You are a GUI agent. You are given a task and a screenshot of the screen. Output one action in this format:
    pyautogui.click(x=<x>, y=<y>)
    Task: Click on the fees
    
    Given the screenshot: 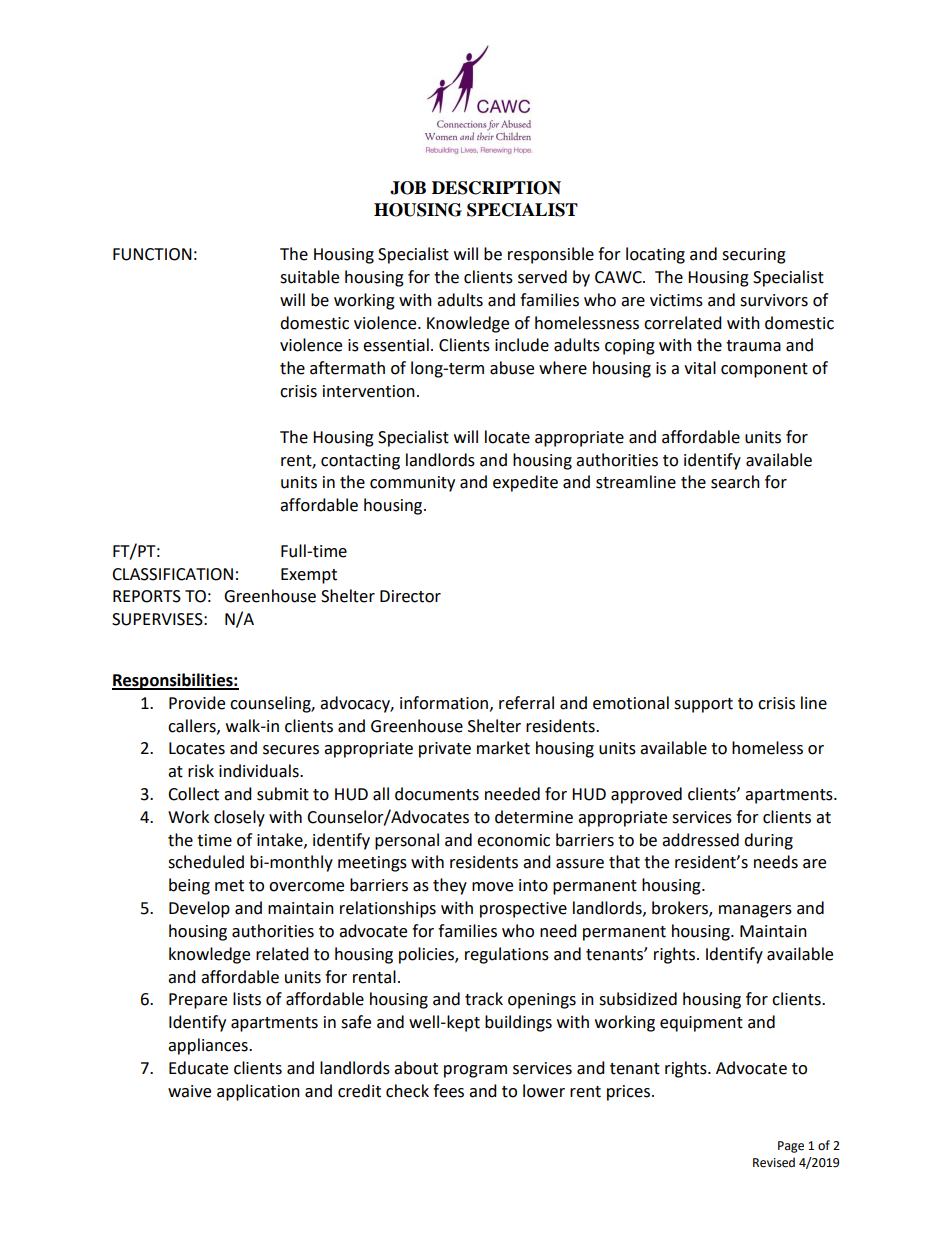 What is the action you would take?
    pyautogui.click(x=448, y=1091)
